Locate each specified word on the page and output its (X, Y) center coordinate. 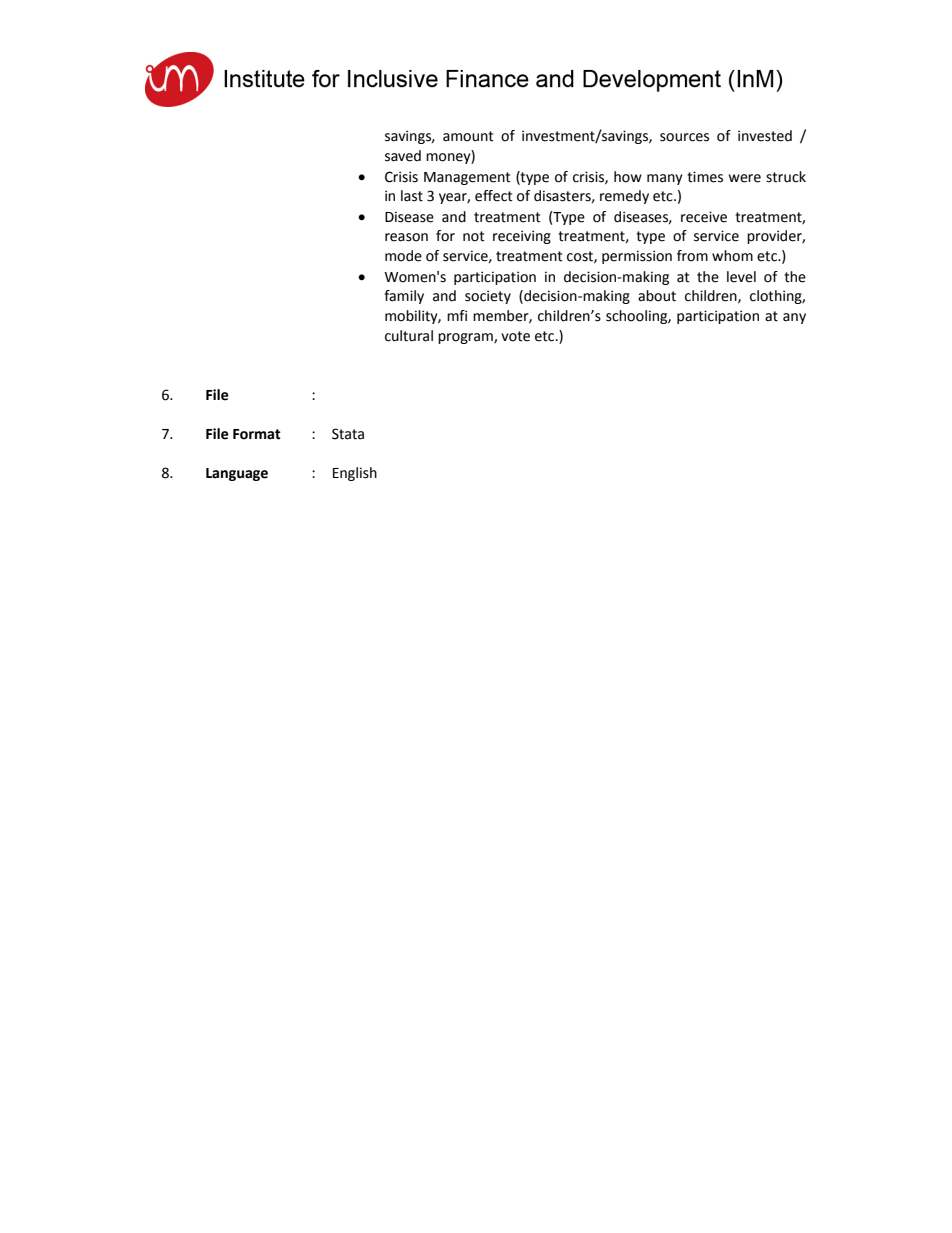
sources (684, 137)
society (488, 297)
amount (468, 136)
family (404, 297)
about (657, 296)
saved (403, 156)
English (355, 474)
